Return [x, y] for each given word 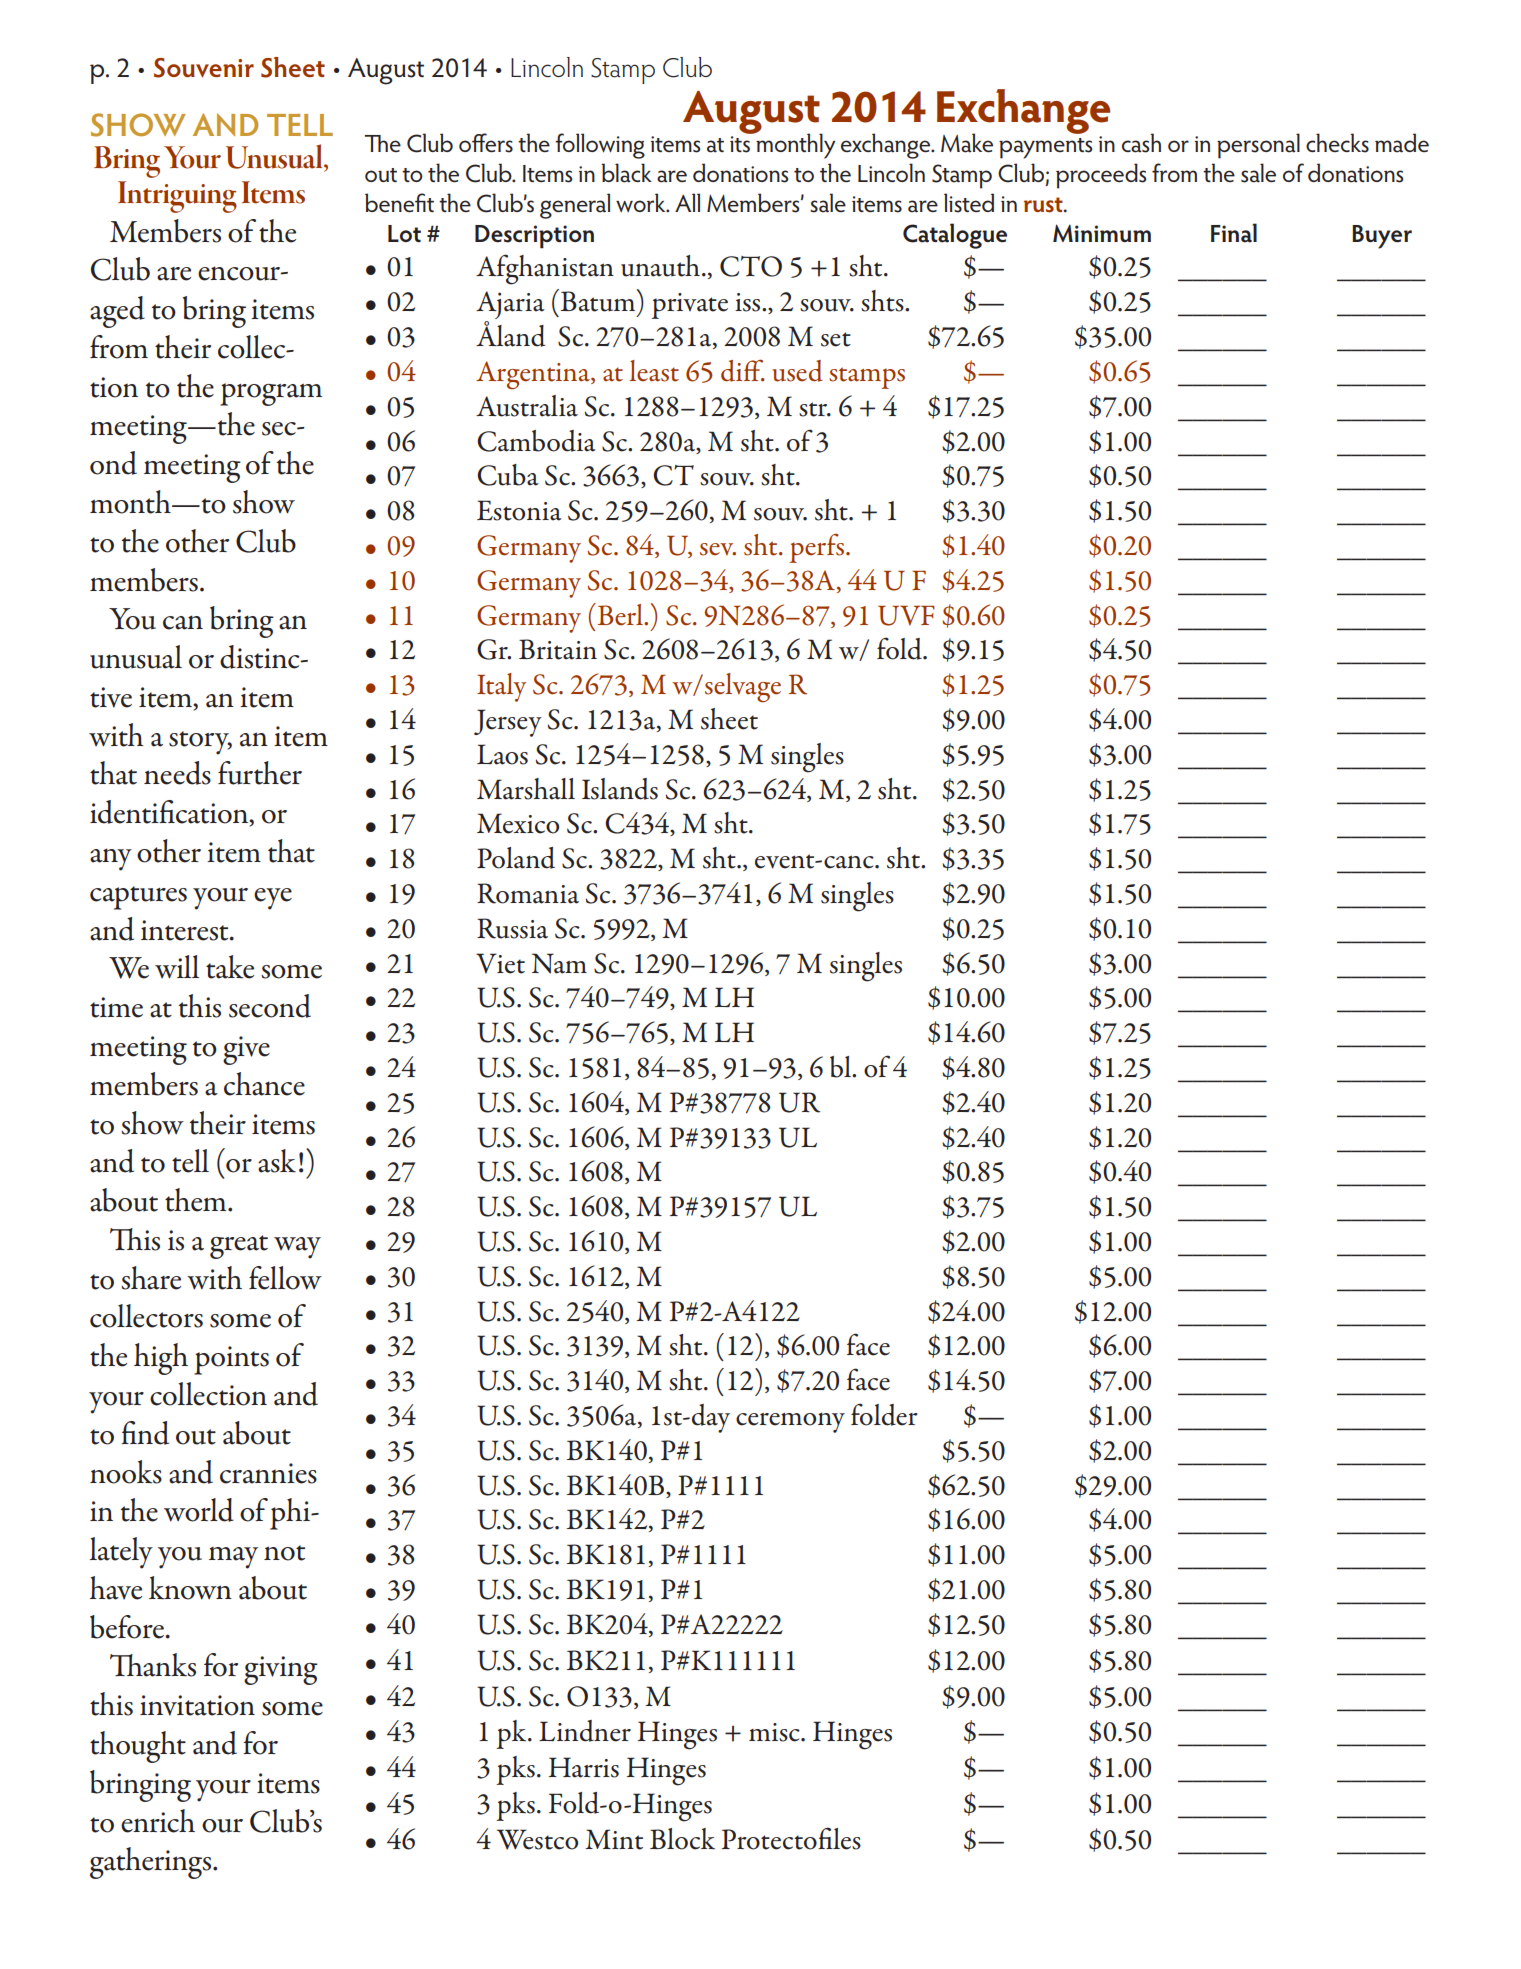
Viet [500, 963]
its [740, 144]
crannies [268, 1473]
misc [775, 1732]
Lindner [585, 1731]
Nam [559, 963]
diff [743, 370]
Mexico [518, 823]
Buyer [1382, 237]
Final [1234, 233]
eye [273, 899]
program [271, 394]
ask [277, 1161]
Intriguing [177, 197]
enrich [158, 1821]
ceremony [790, 1422]
